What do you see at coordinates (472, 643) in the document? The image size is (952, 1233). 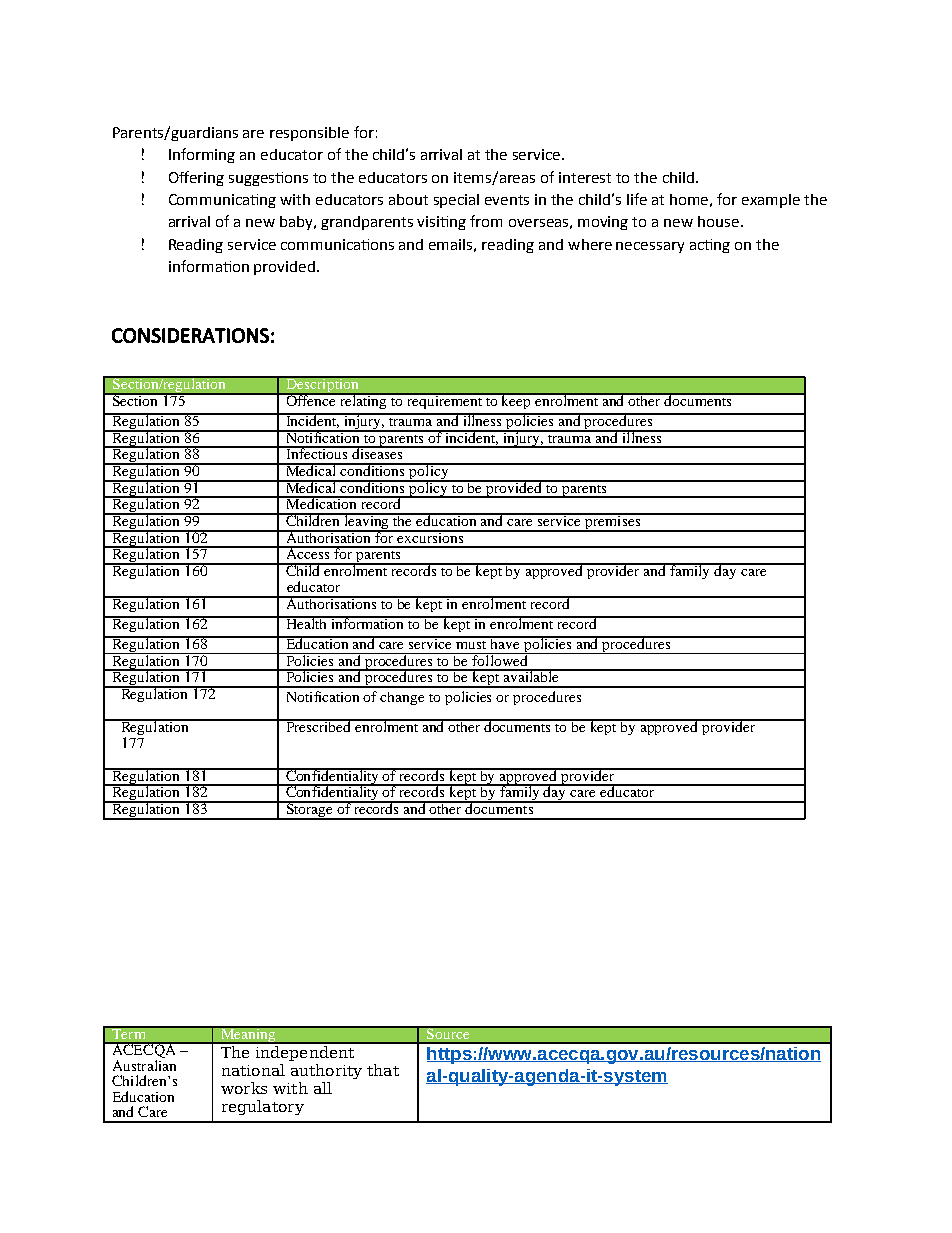 I see `must` at bounding box center [472, 643].
